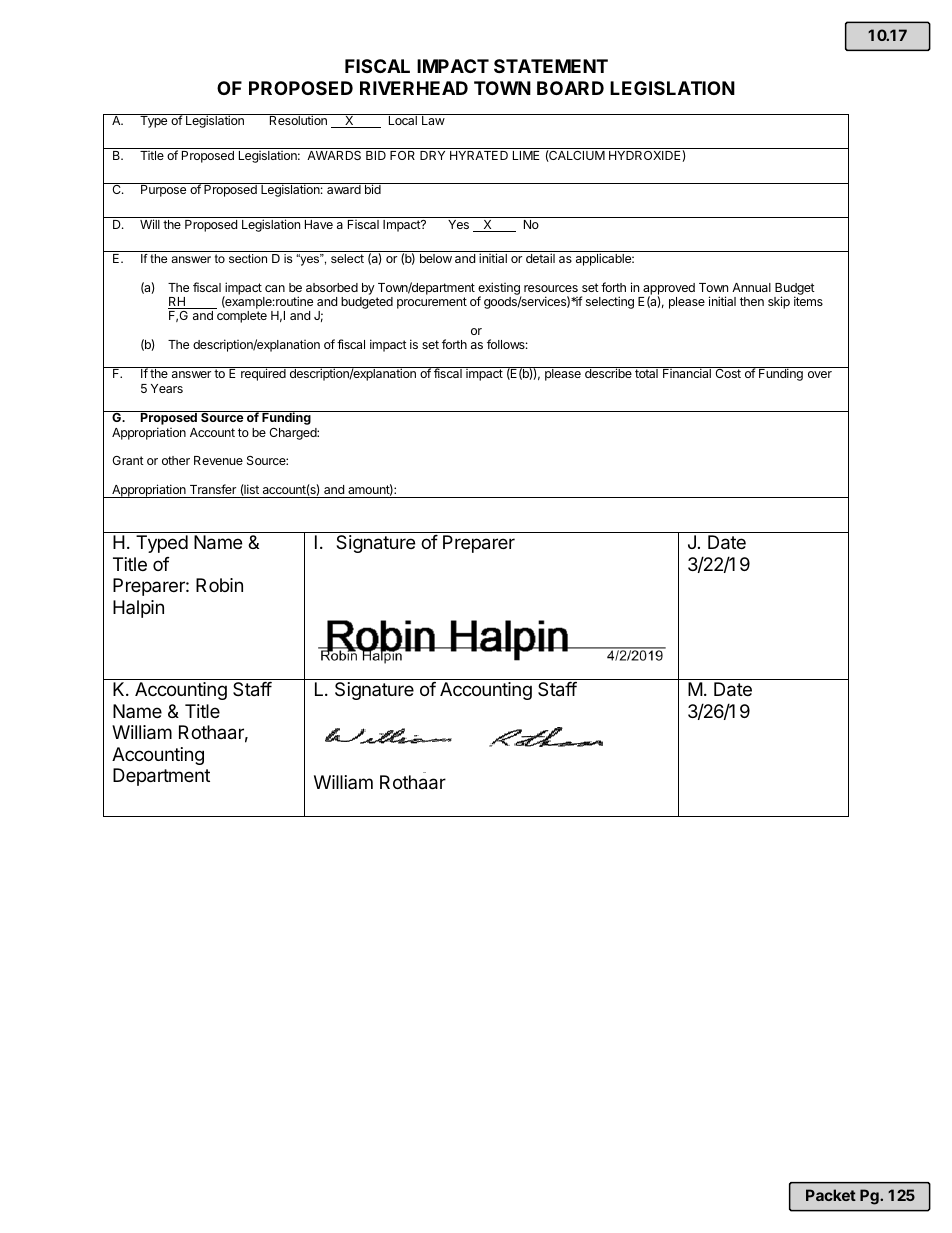 The height and width of the screenshot is (1233, 952). What do you see at coordinates (551, 66) in the screenshot?
I see `STATEMENT` at bounding box center [551, 66].
